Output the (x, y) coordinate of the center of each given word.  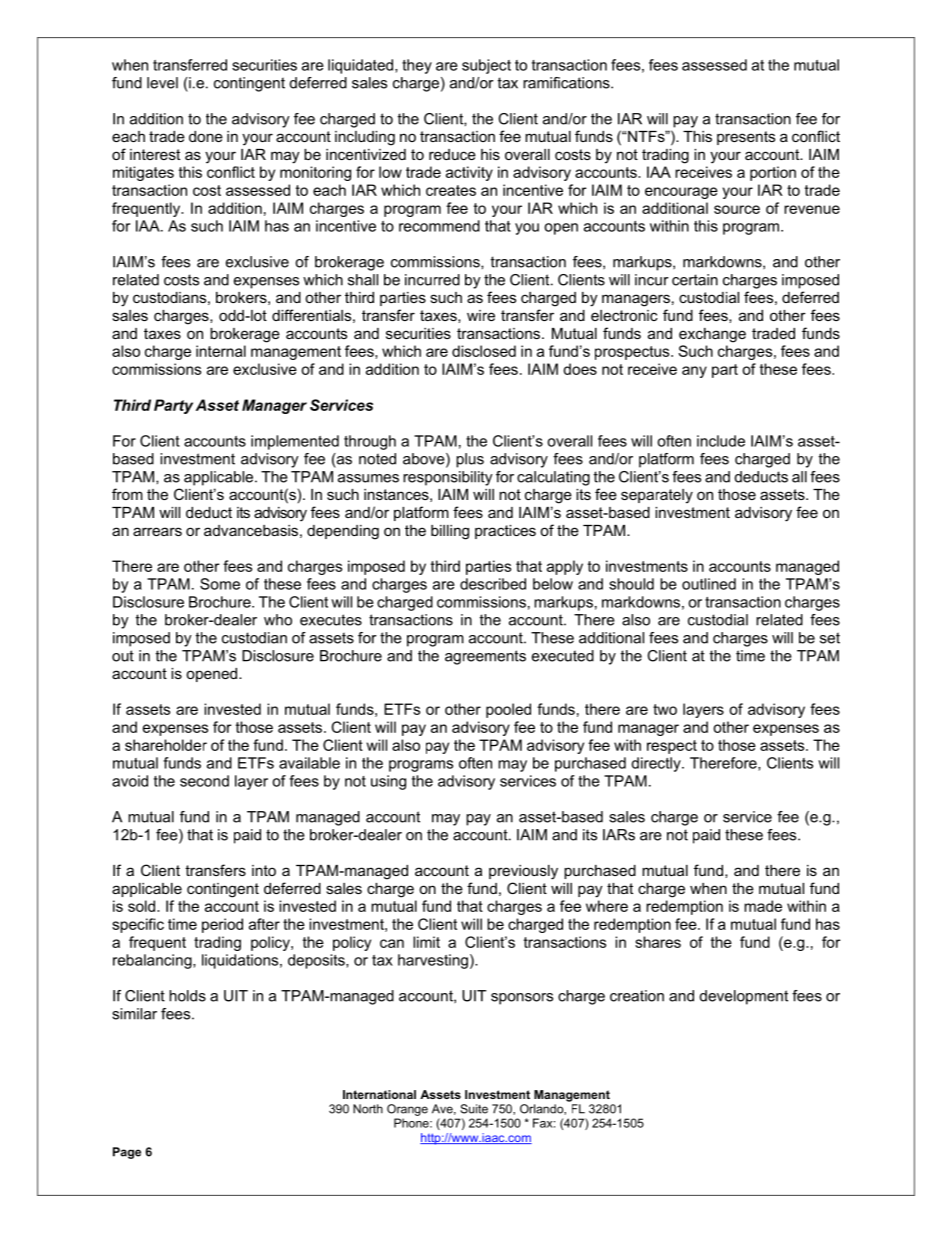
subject (486, 66)
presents (746, 138)
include (721, 441)
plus (470, 460)
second (204, 781)
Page (127, 1153)
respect (672, 747)
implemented (295, 442)
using (388, 782)
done (206, 136)
